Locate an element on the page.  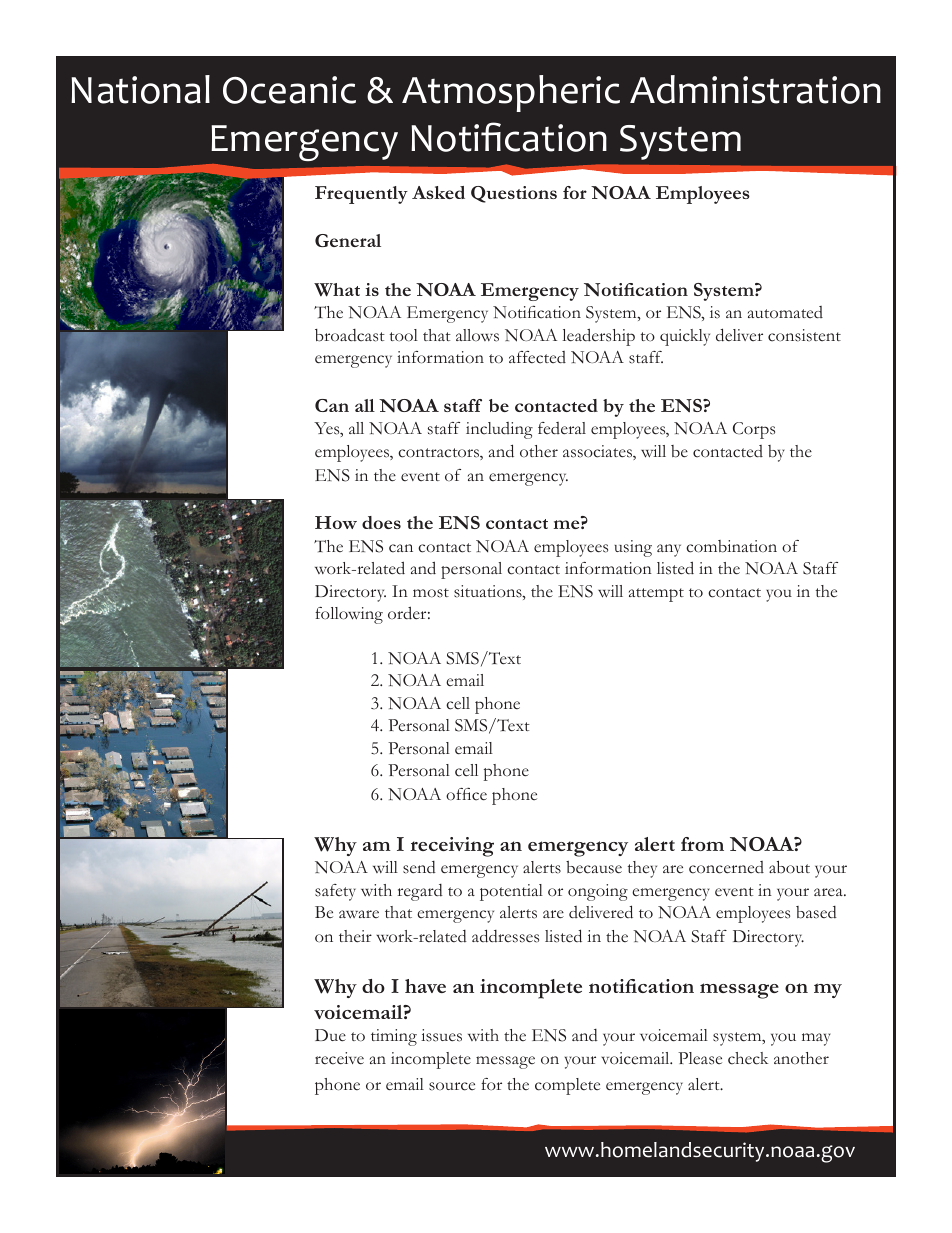
office is located at coordinates (466, 794).
